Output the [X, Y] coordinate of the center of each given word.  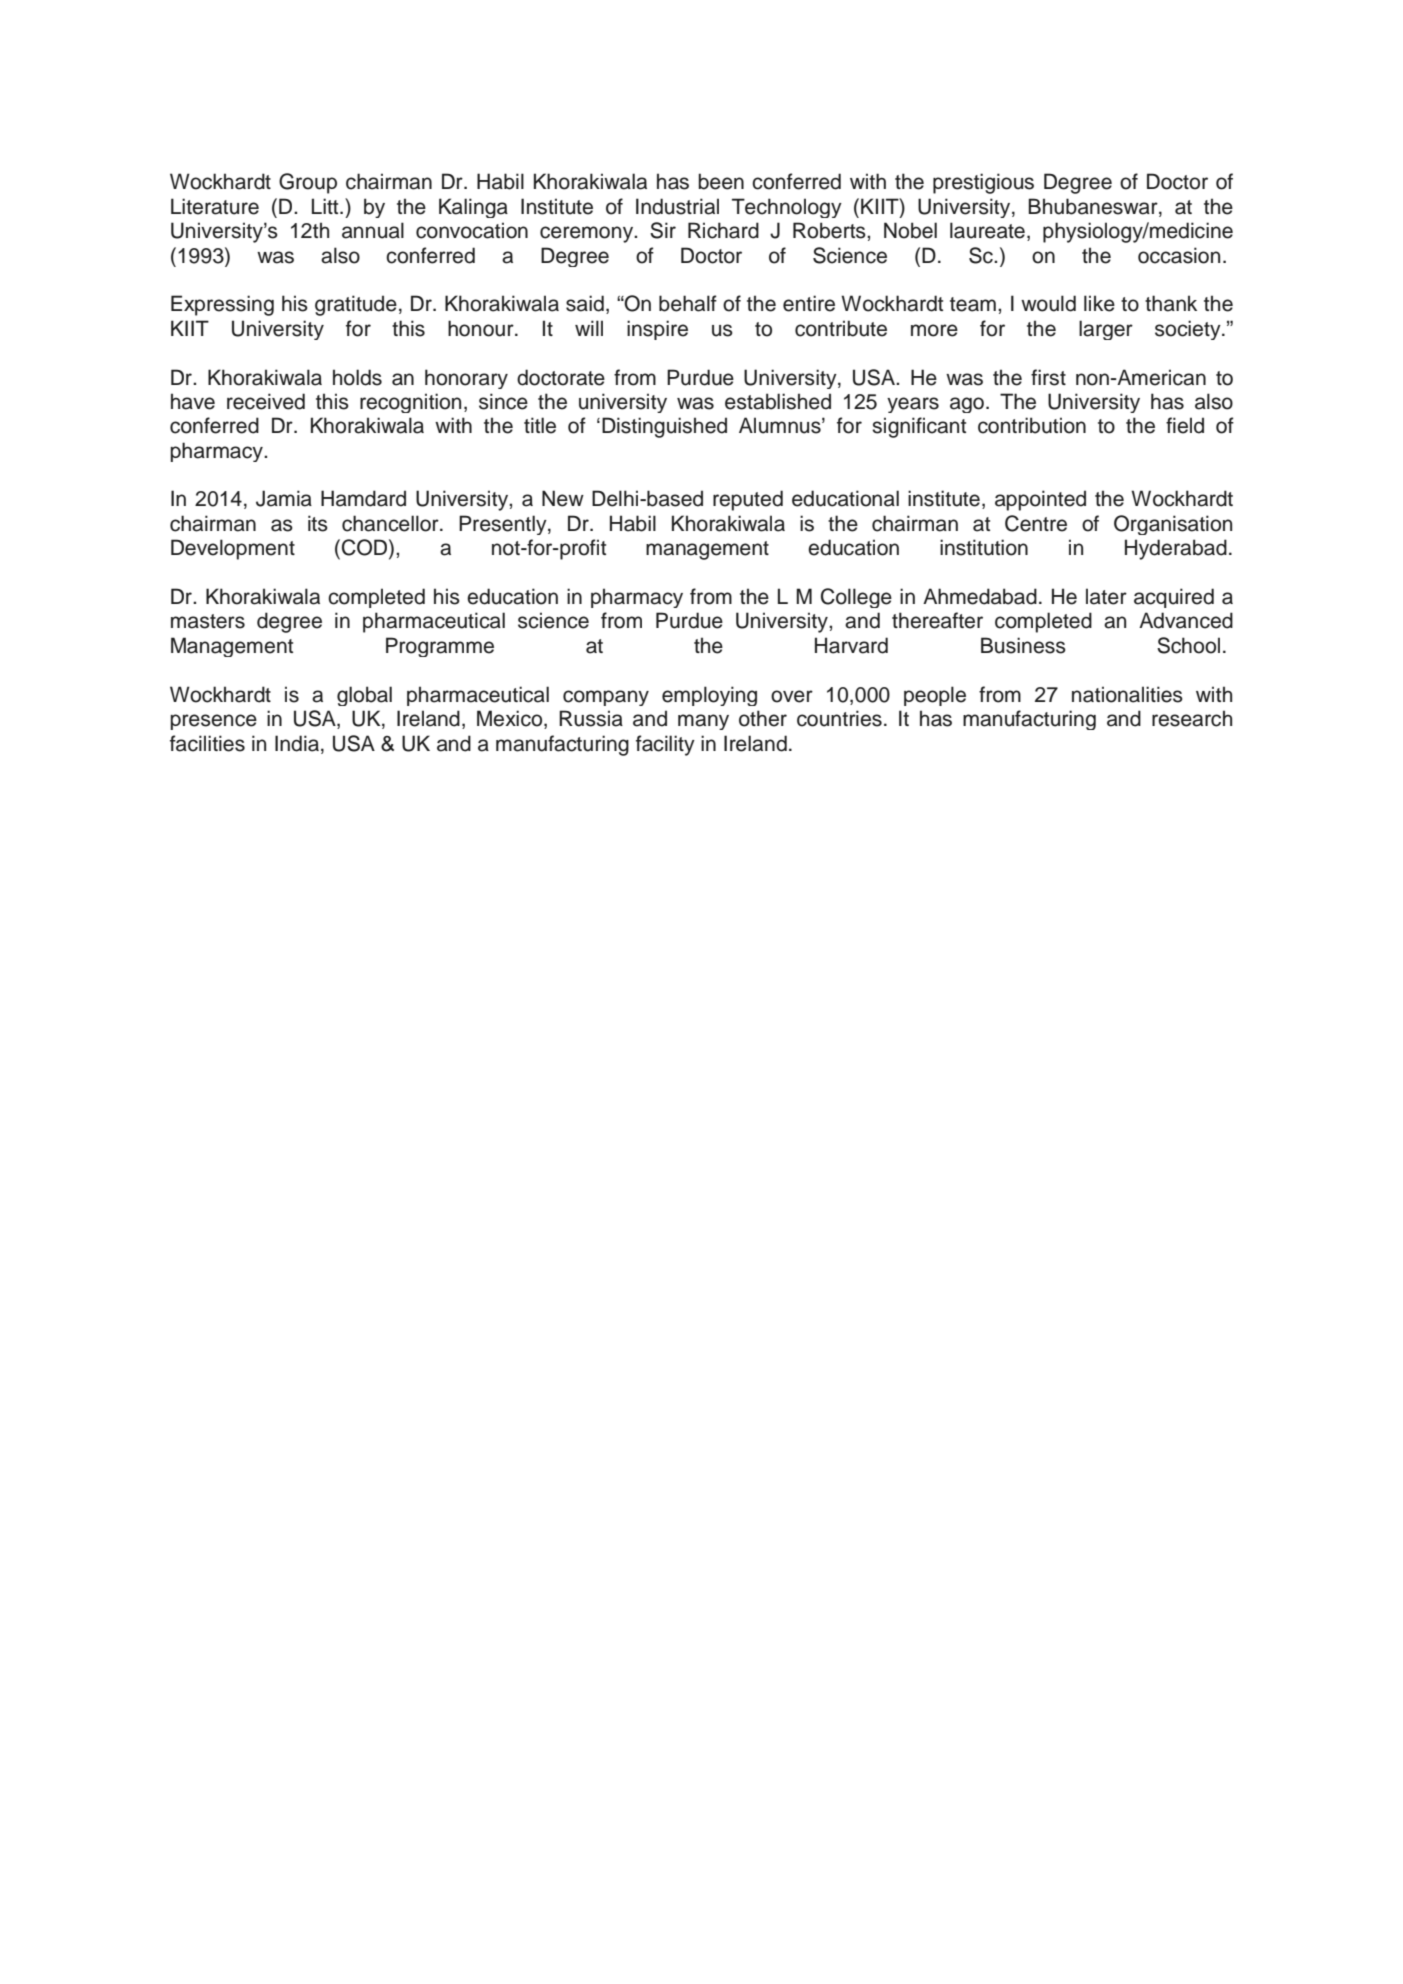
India [297, 743]
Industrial [677, 206]
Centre [1036, 523]
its [318, 523]
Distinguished [664, 427]
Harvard [851, 645]
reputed [748, 500]
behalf [688, 303]
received [266, 401]
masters [208, 621]
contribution [1032, 425]
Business [1023, 645]
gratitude [356, 305]
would [1048, 303]
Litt [326, 206]
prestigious [983, 183]
